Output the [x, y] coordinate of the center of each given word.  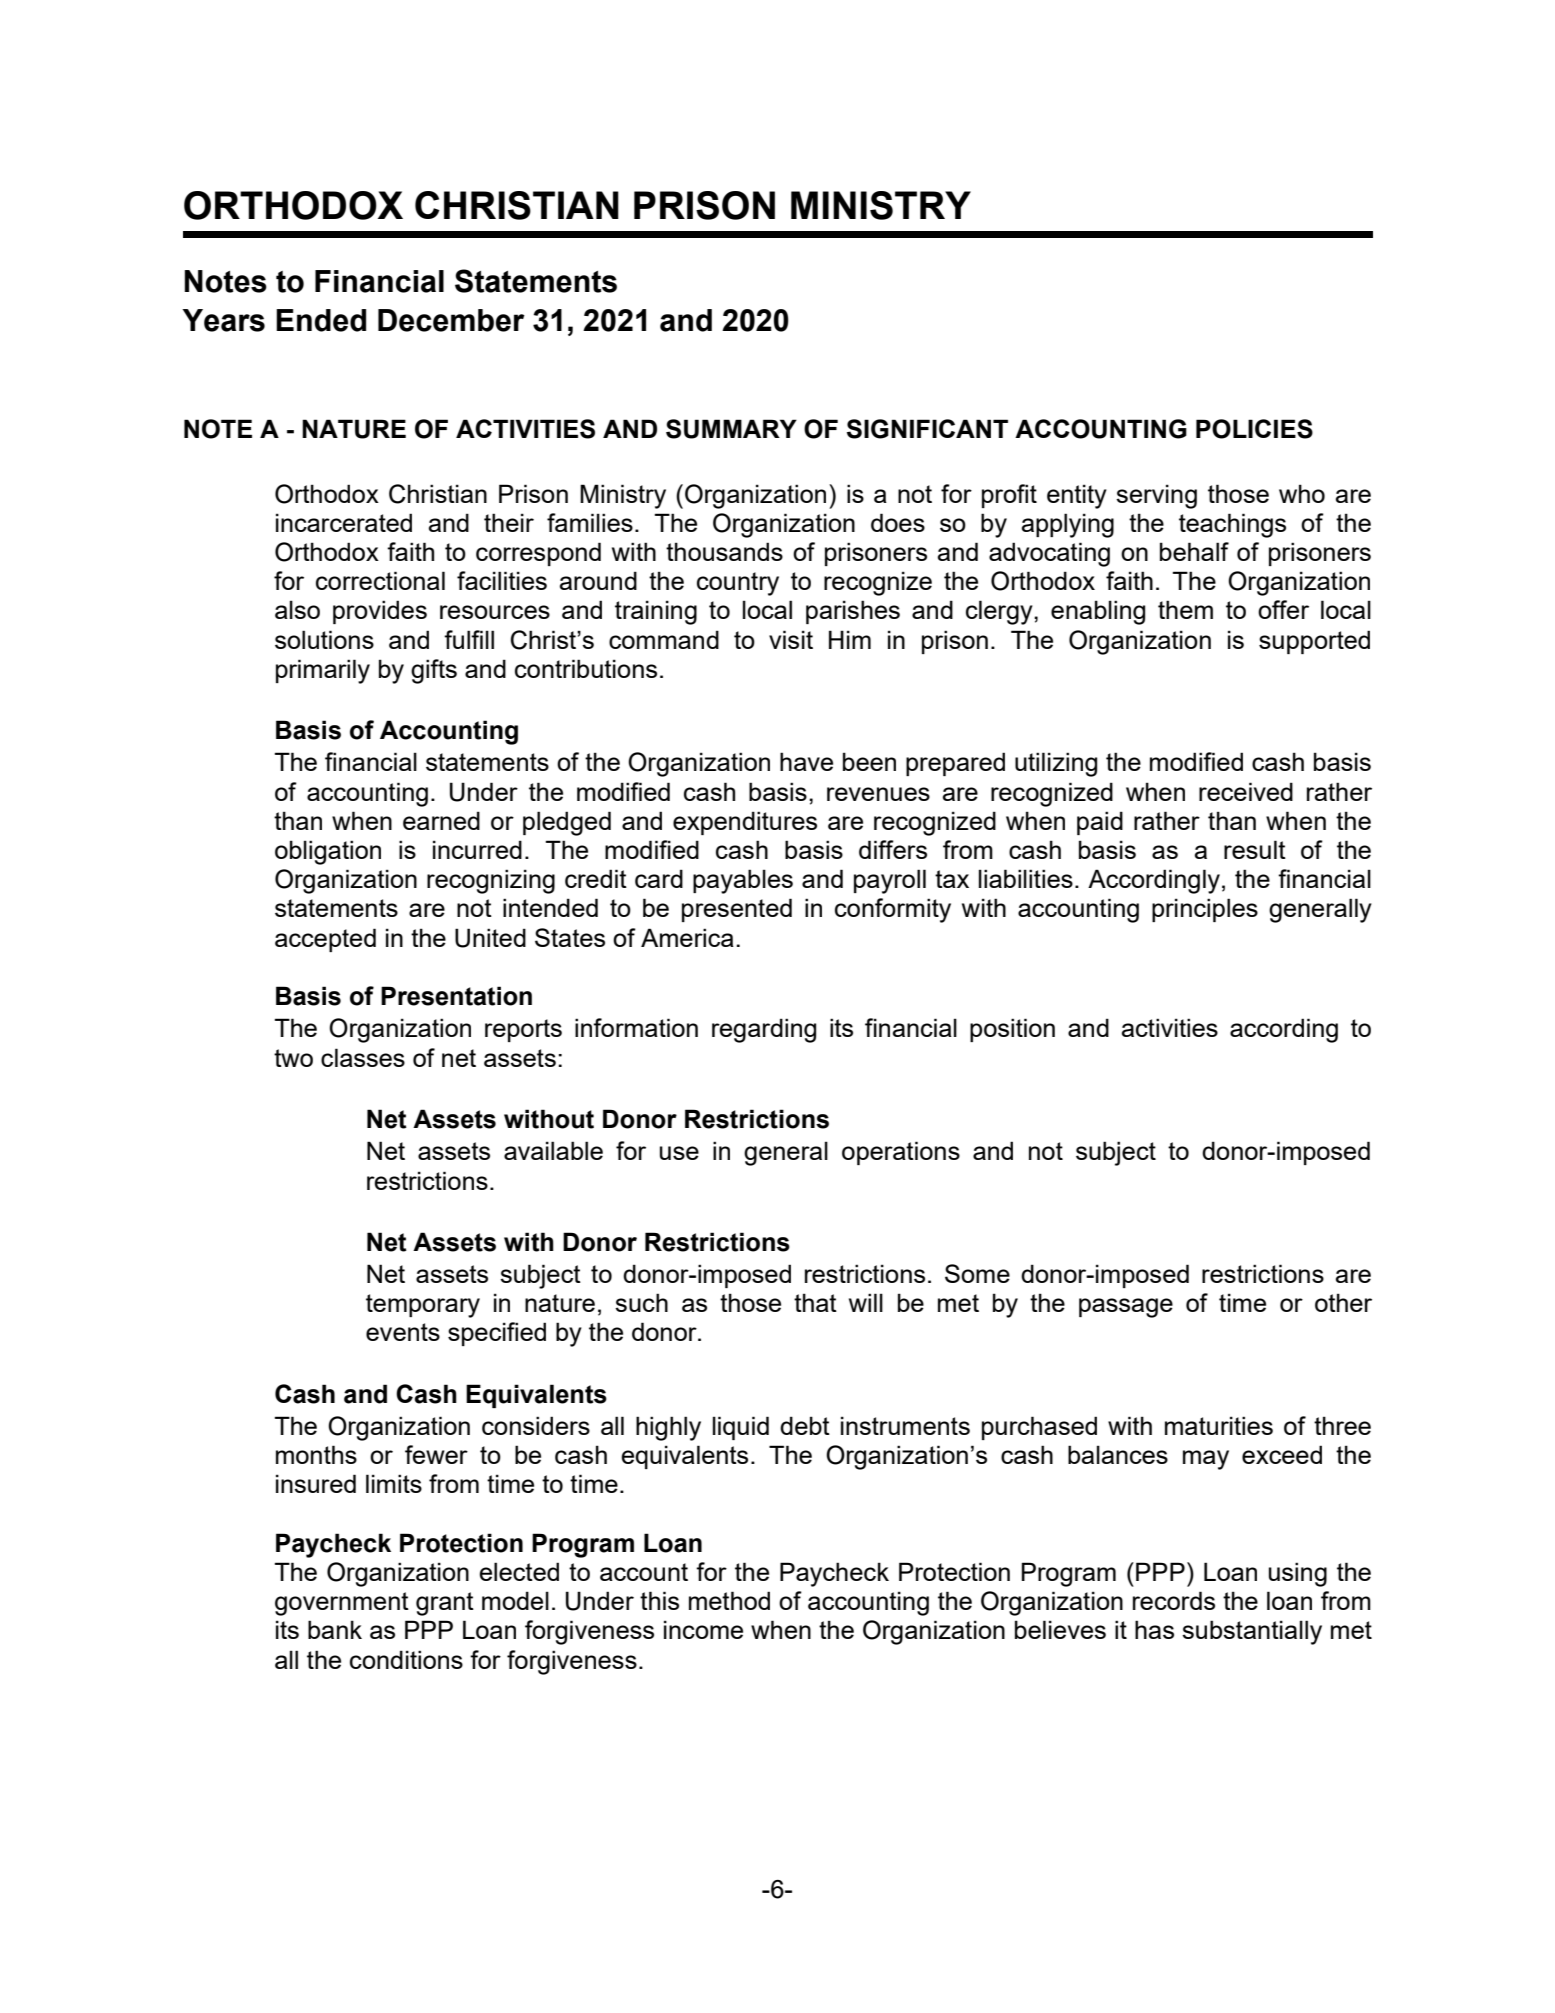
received [1246, 791]
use [679, 1153]
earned [441, 820]
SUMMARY [731, 429]
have [806, 761]
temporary [423, 1306]
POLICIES [1254, 429]
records [1174, 1600]
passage [1126, 1308]
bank [335, 1629]
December [451, 320]
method [729, 1600]
